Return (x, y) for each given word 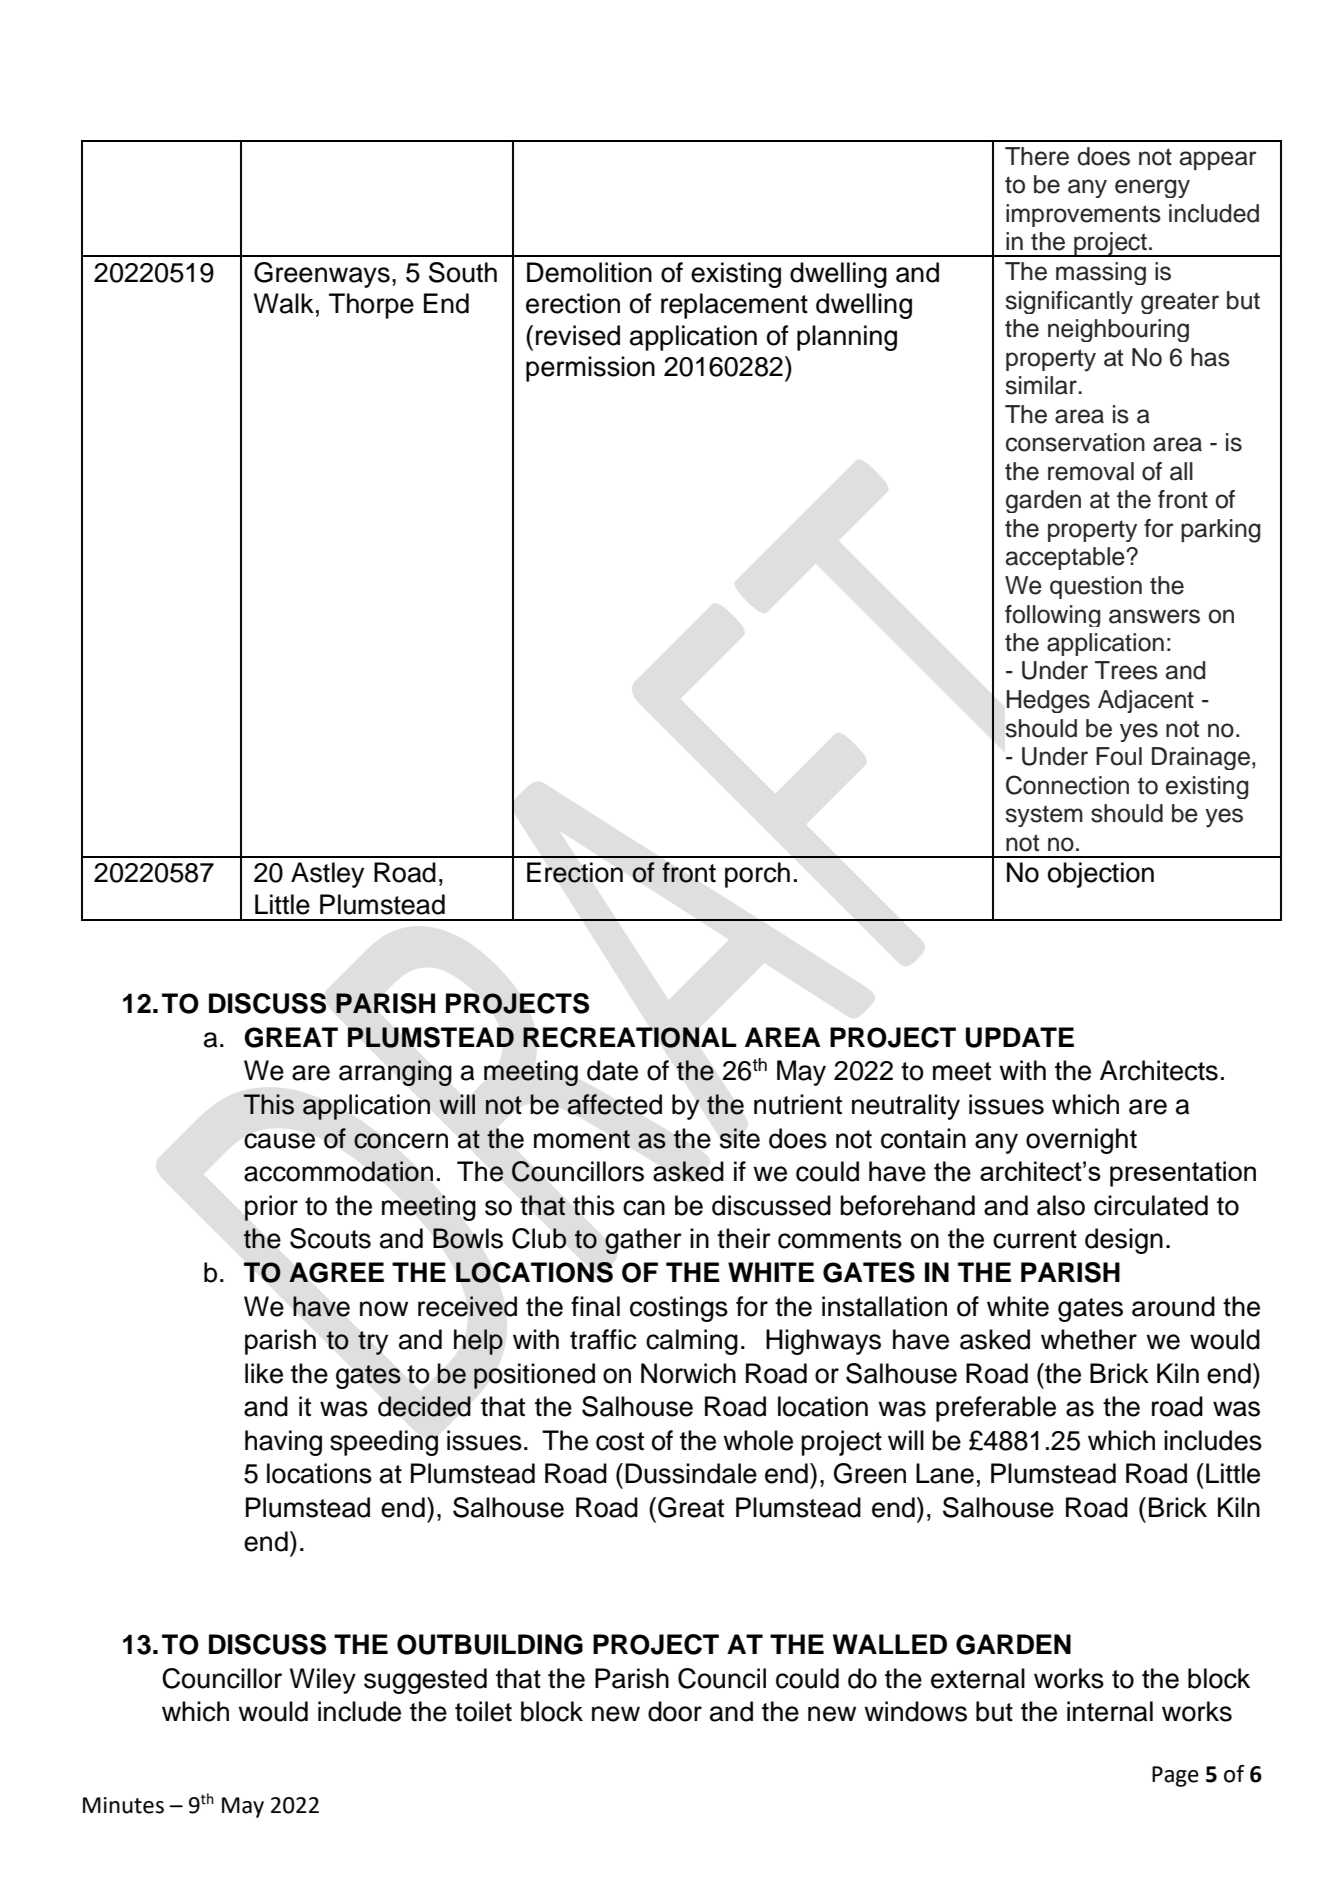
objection (1101, 875)
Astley (327, 875)
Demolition (589, 272)
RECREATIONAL (630, 1037)
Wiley (323, 1681)
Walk (284, 303)
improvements (1083, 215)
